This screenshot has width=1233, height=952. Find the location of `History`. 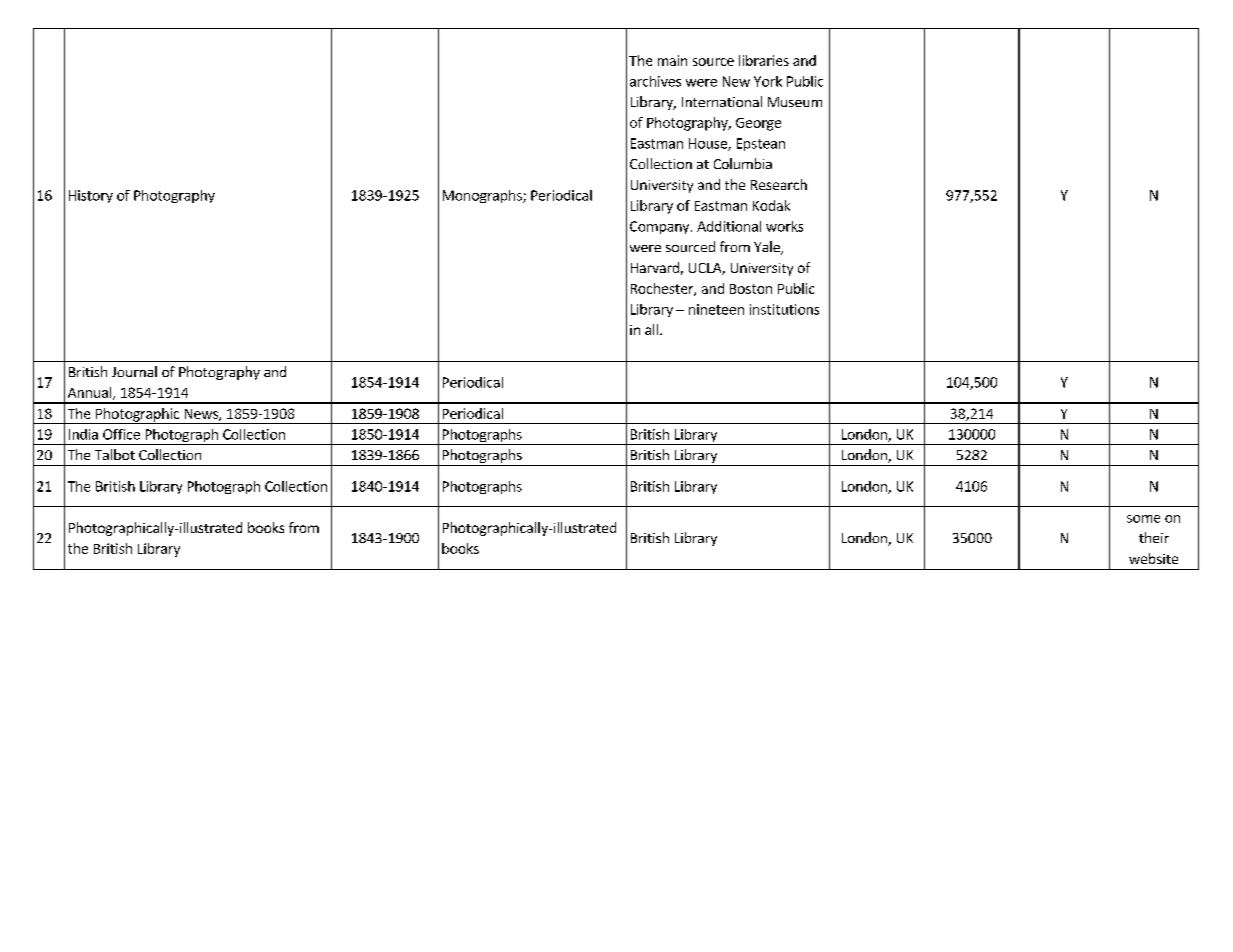

History is located at coordinates (91, 196).
